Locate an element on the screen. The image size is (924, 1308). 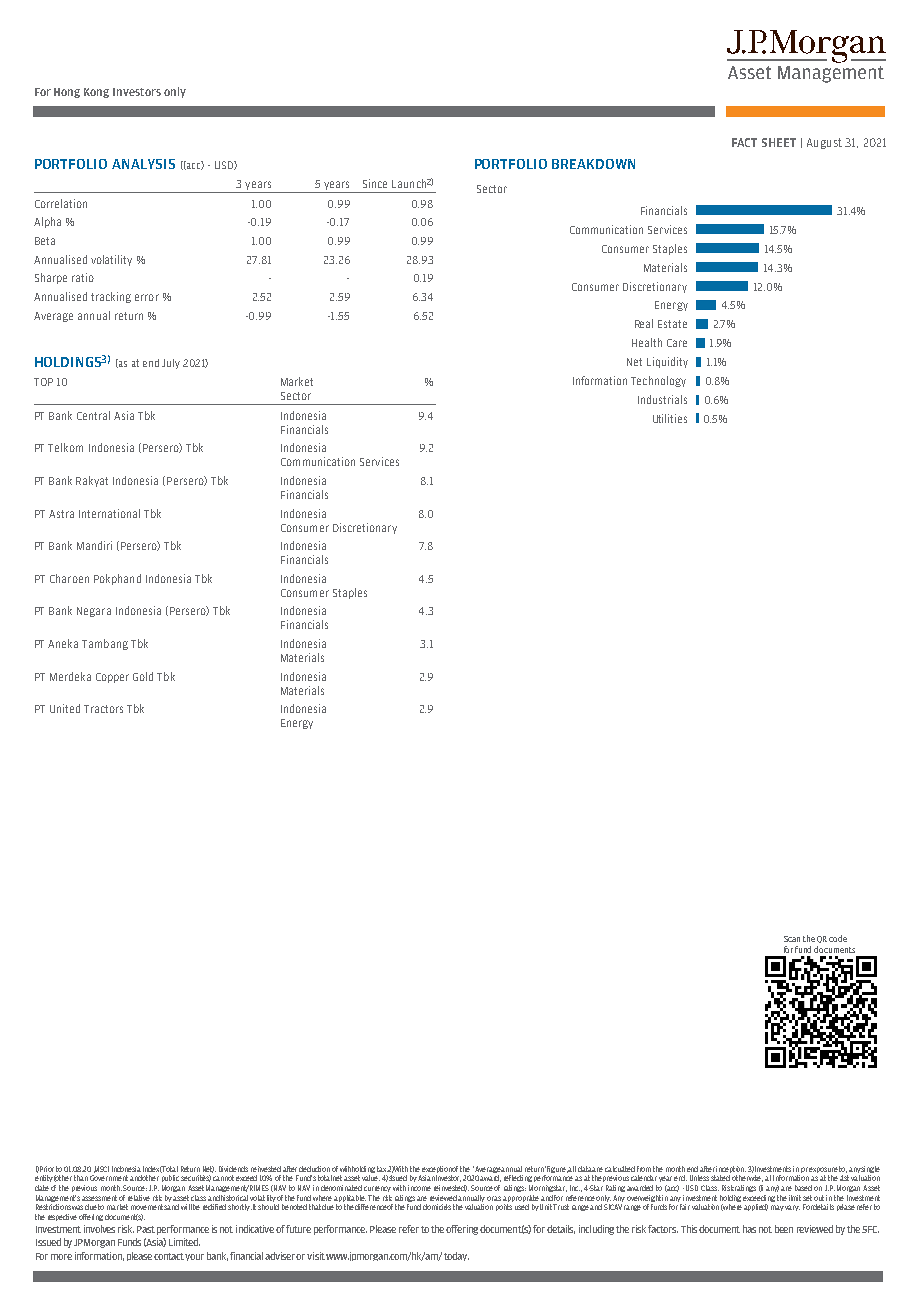
Scan is located at coordinates (792, 939).
